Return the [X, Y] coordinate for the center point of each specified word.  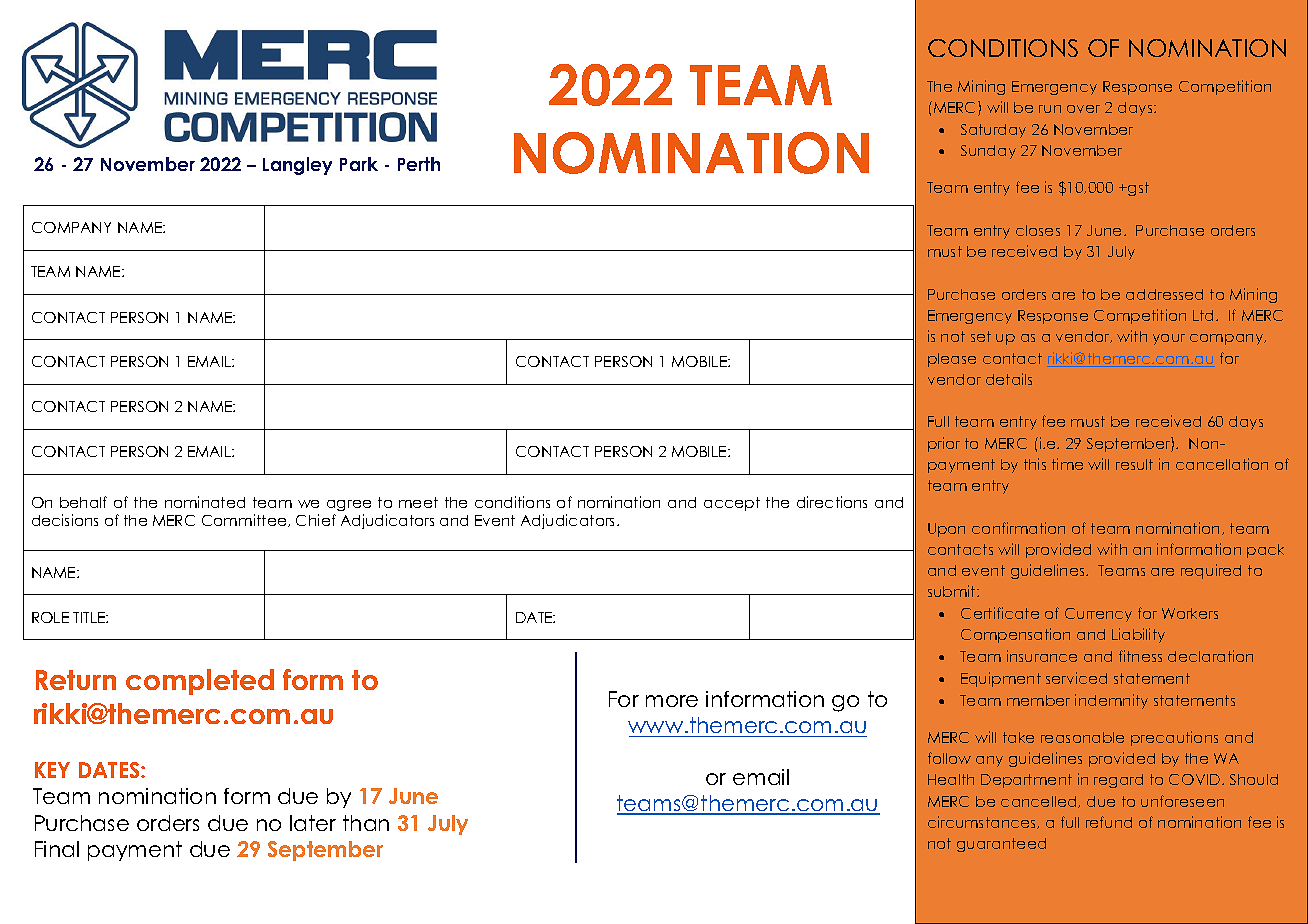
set [981, 336]
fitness [1140, 656]
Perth [419, 164]
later [313, 823]
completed [200, 682]
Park [359, 164]
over [1083, 109]
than [366, 823]
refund [1109, 822]
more [672, 701]
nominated [205, 502]
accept [732, 504]
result [1134, 464]
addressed [1164, 294]
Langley [297, 166]
